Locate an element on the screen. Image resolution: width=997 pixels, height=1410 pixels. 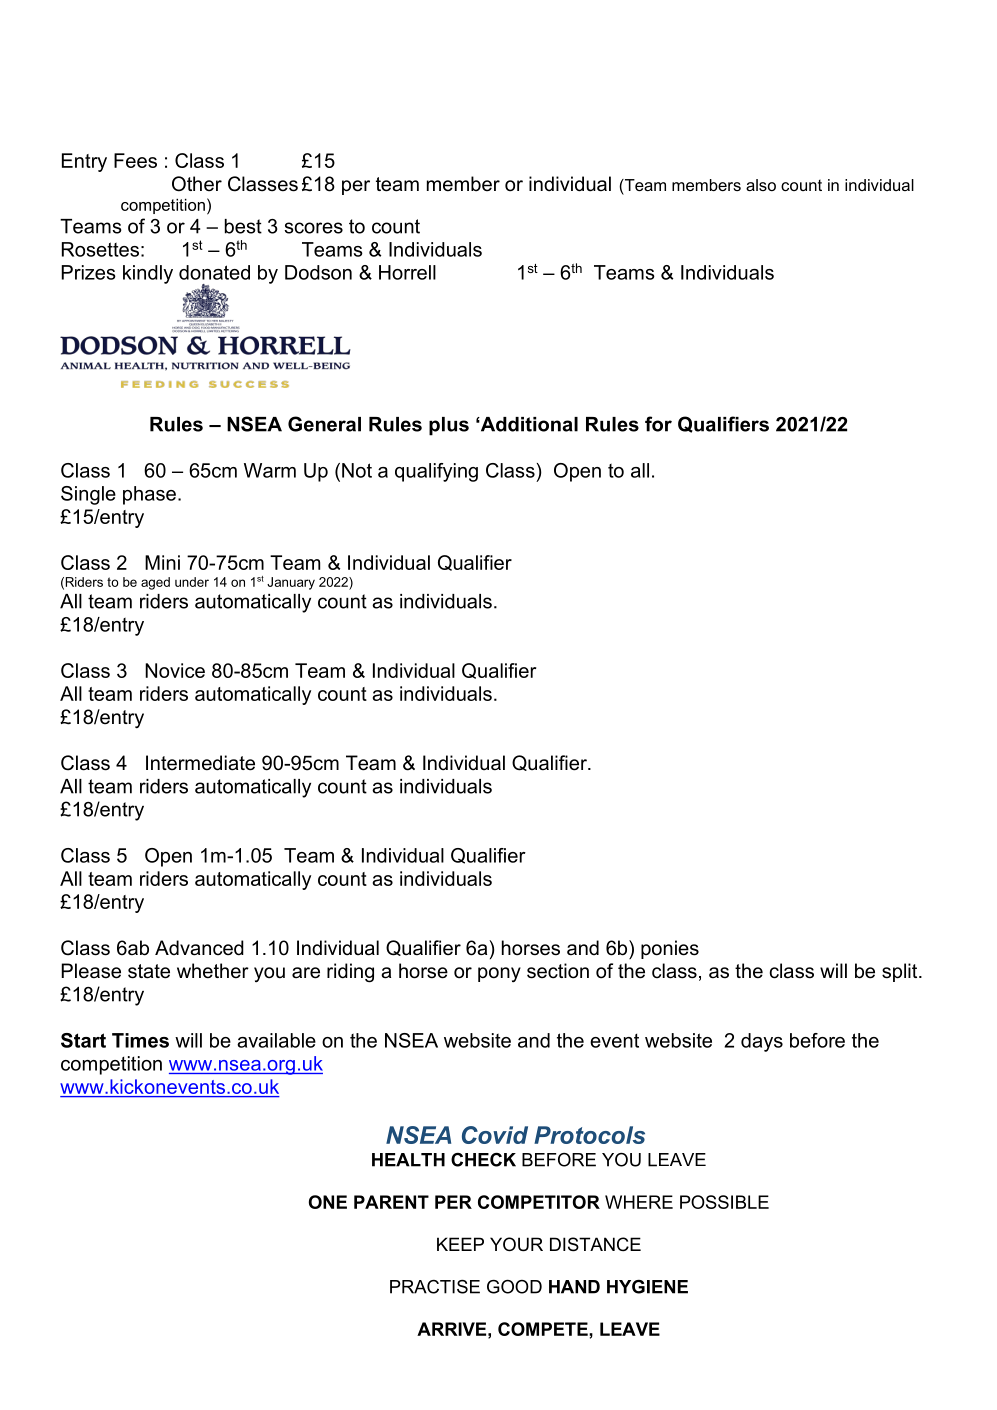
scores is located at coordinates (313, 228).
